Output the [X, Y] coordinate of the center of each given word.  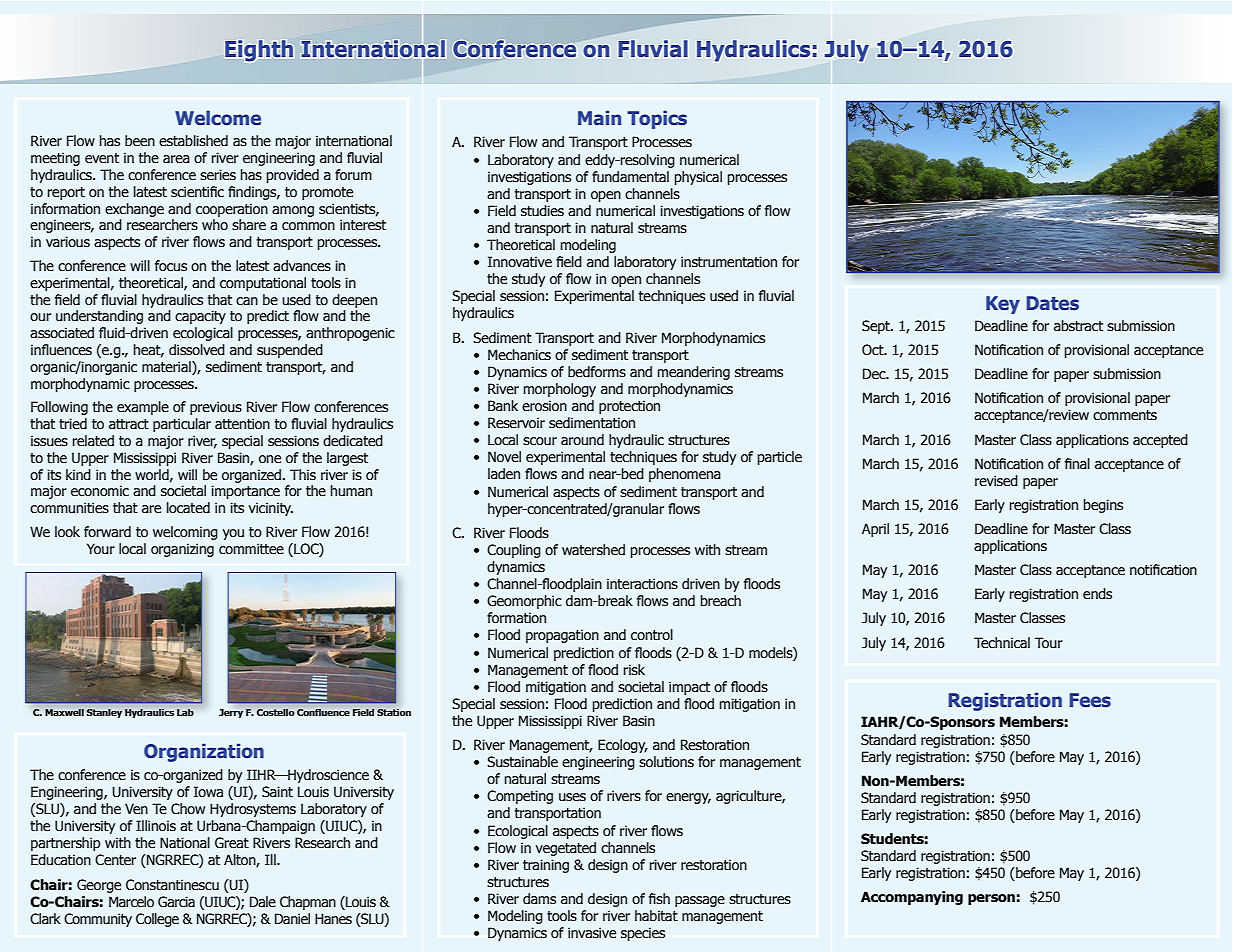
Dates [1052, 303]
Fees [1090, 700]
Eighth [259, 51]
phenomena [685, 475]
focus [171, 266]
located [188, 508]
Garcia [176, 902]
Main [599, 117]
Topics [657, 119]
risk [634, 670]
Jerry [231, 713]
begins [1103, 506]
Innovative [520, 262]
